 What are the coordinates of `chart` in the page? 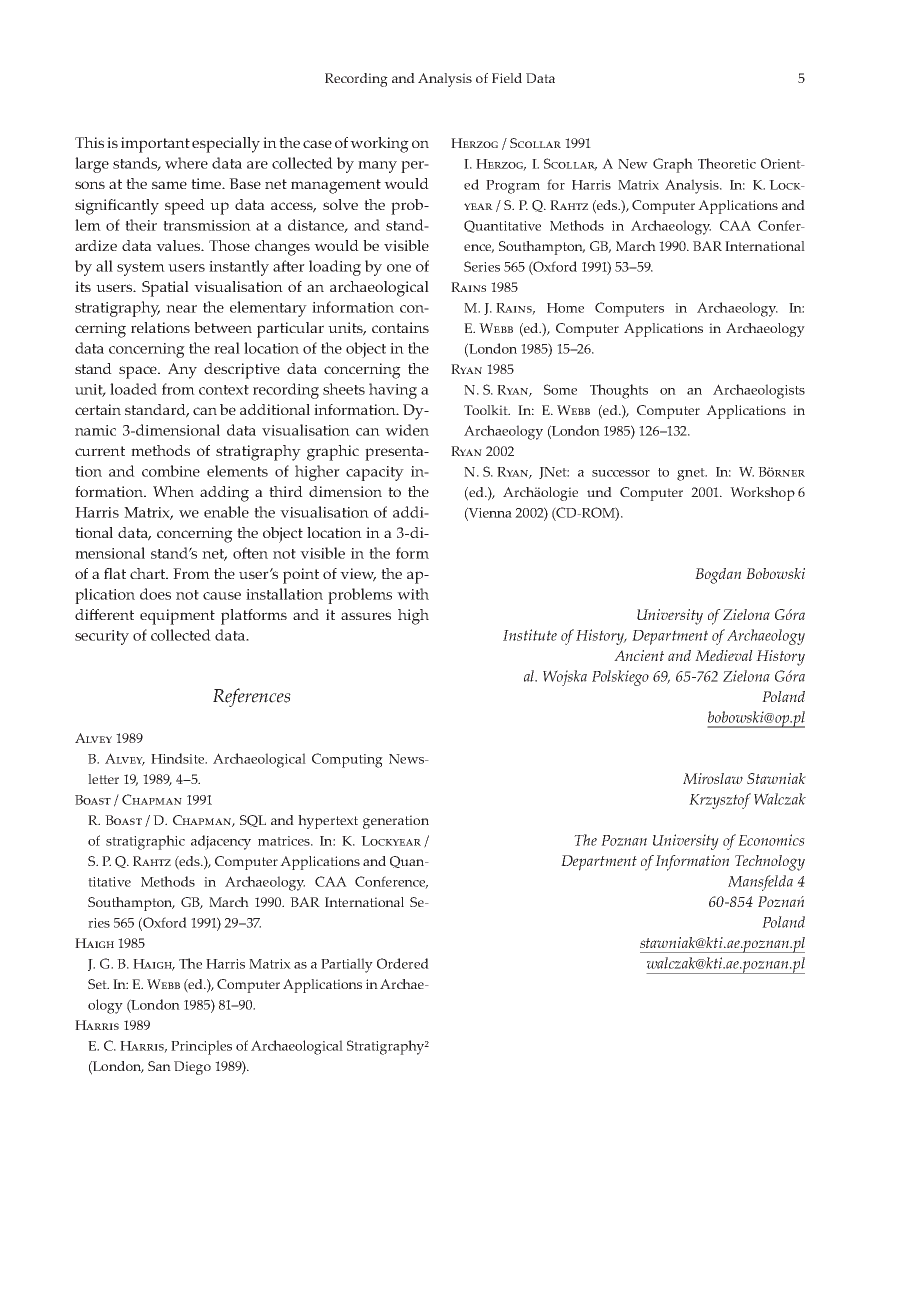 It's located at (149, 573).
